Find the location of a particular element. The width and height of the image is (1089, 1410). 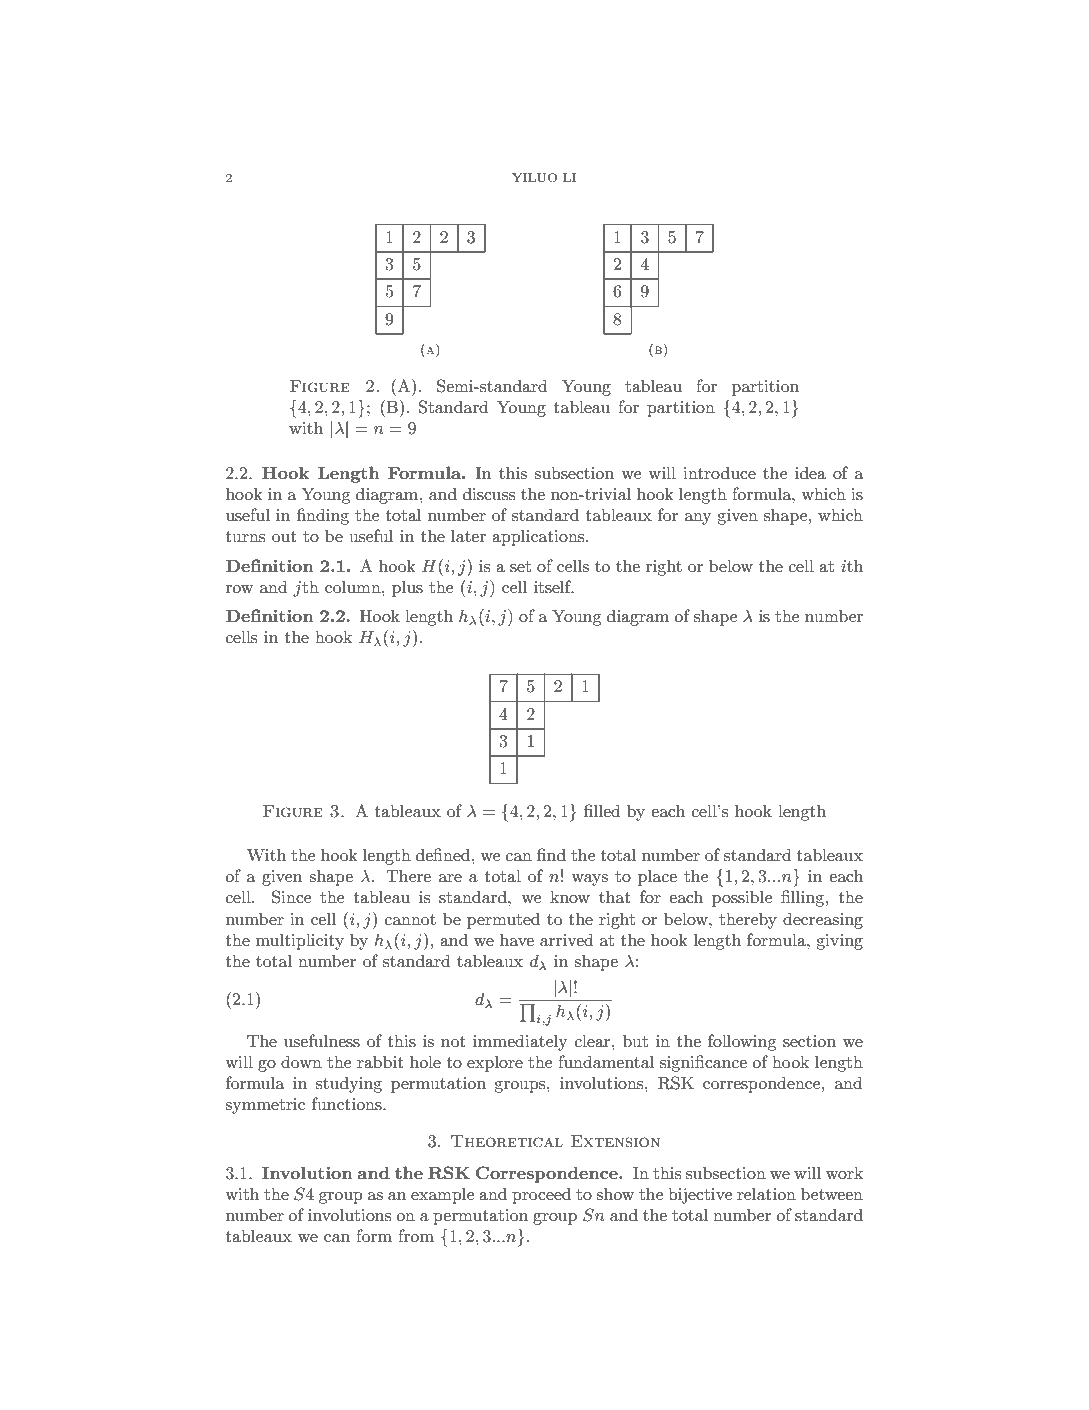

discuss is located at coordinates (489, 493).
